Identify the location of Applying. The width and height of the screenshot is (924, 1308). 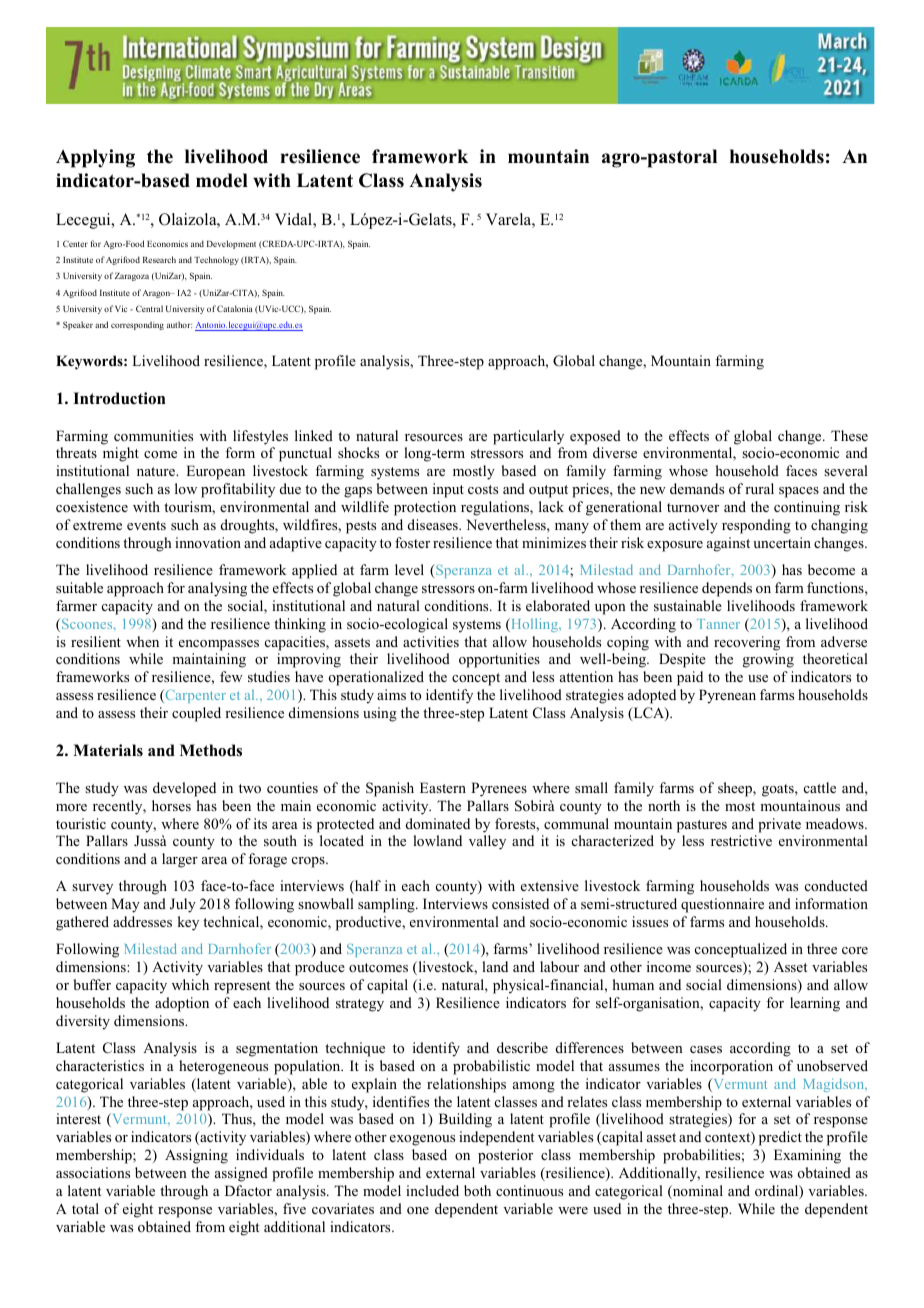
(95, 158).
